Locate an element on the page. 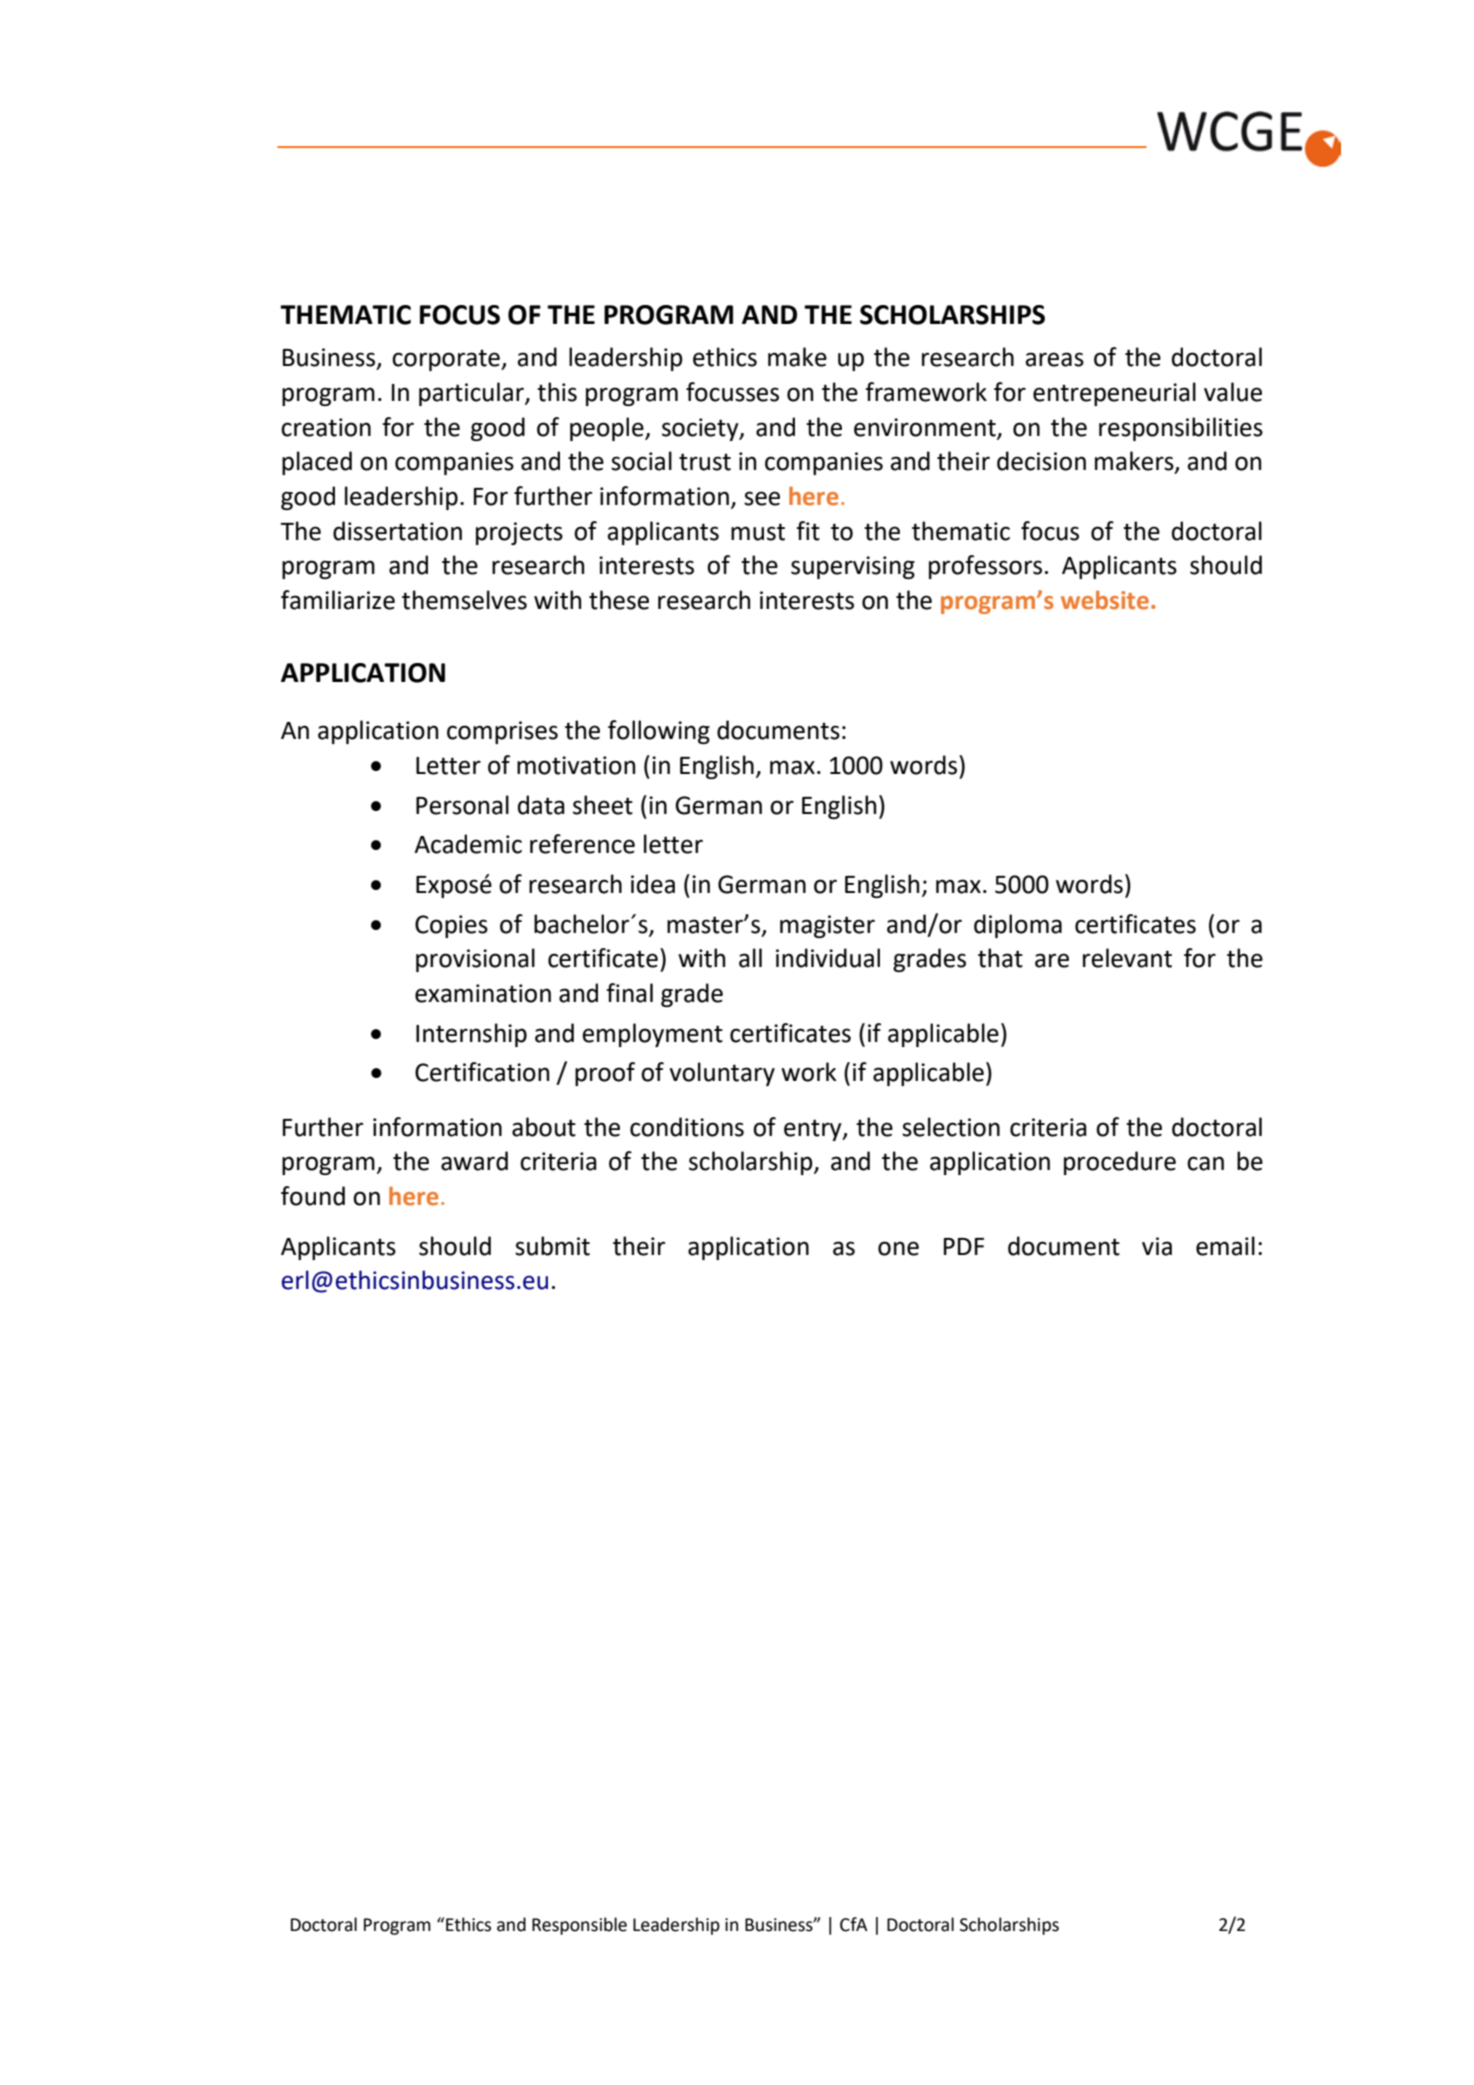 The height and width of the document is (2085, 1474). society is located at coordinates (701, 429).
